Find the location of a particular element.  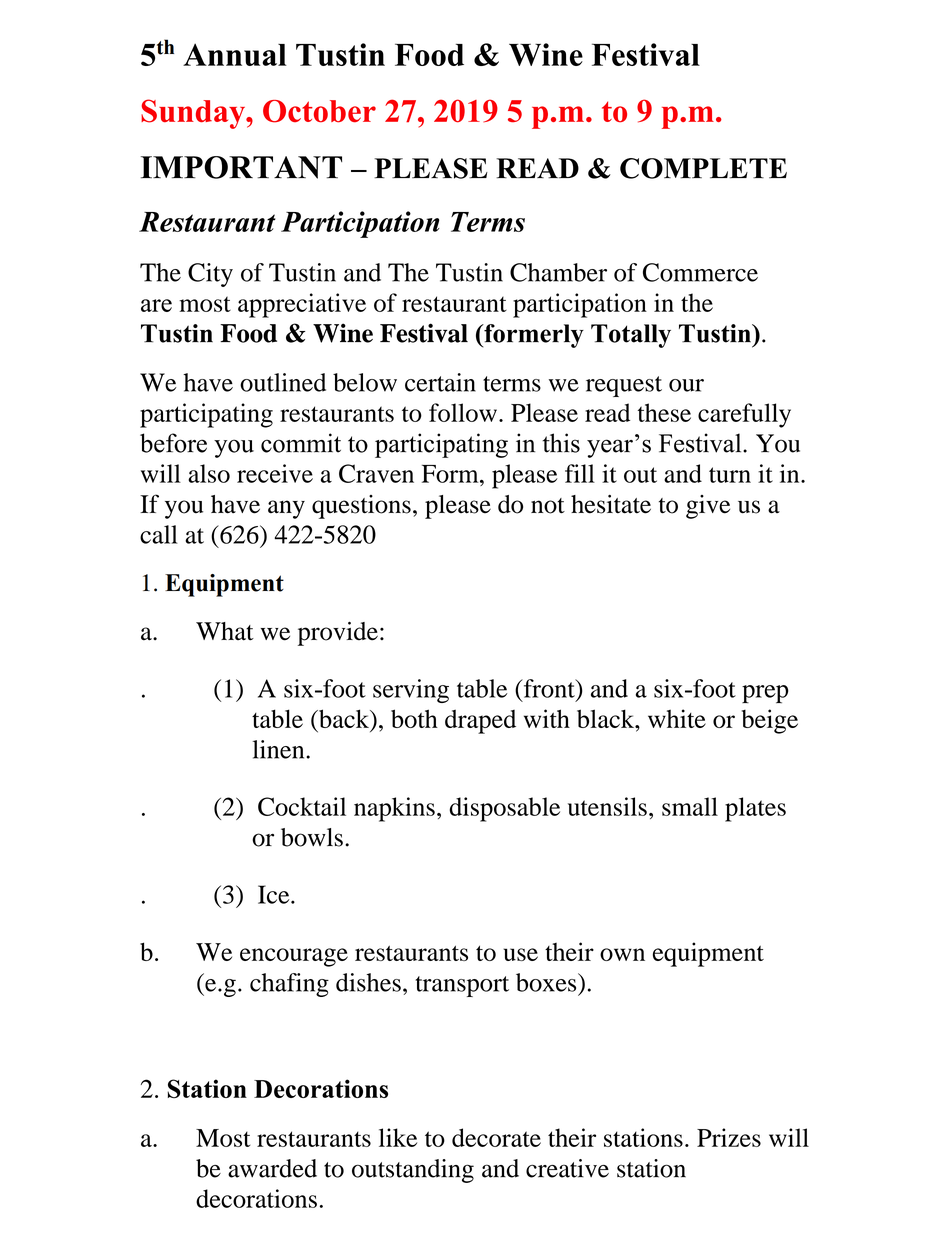

What is located at coordinates (225, 631).
